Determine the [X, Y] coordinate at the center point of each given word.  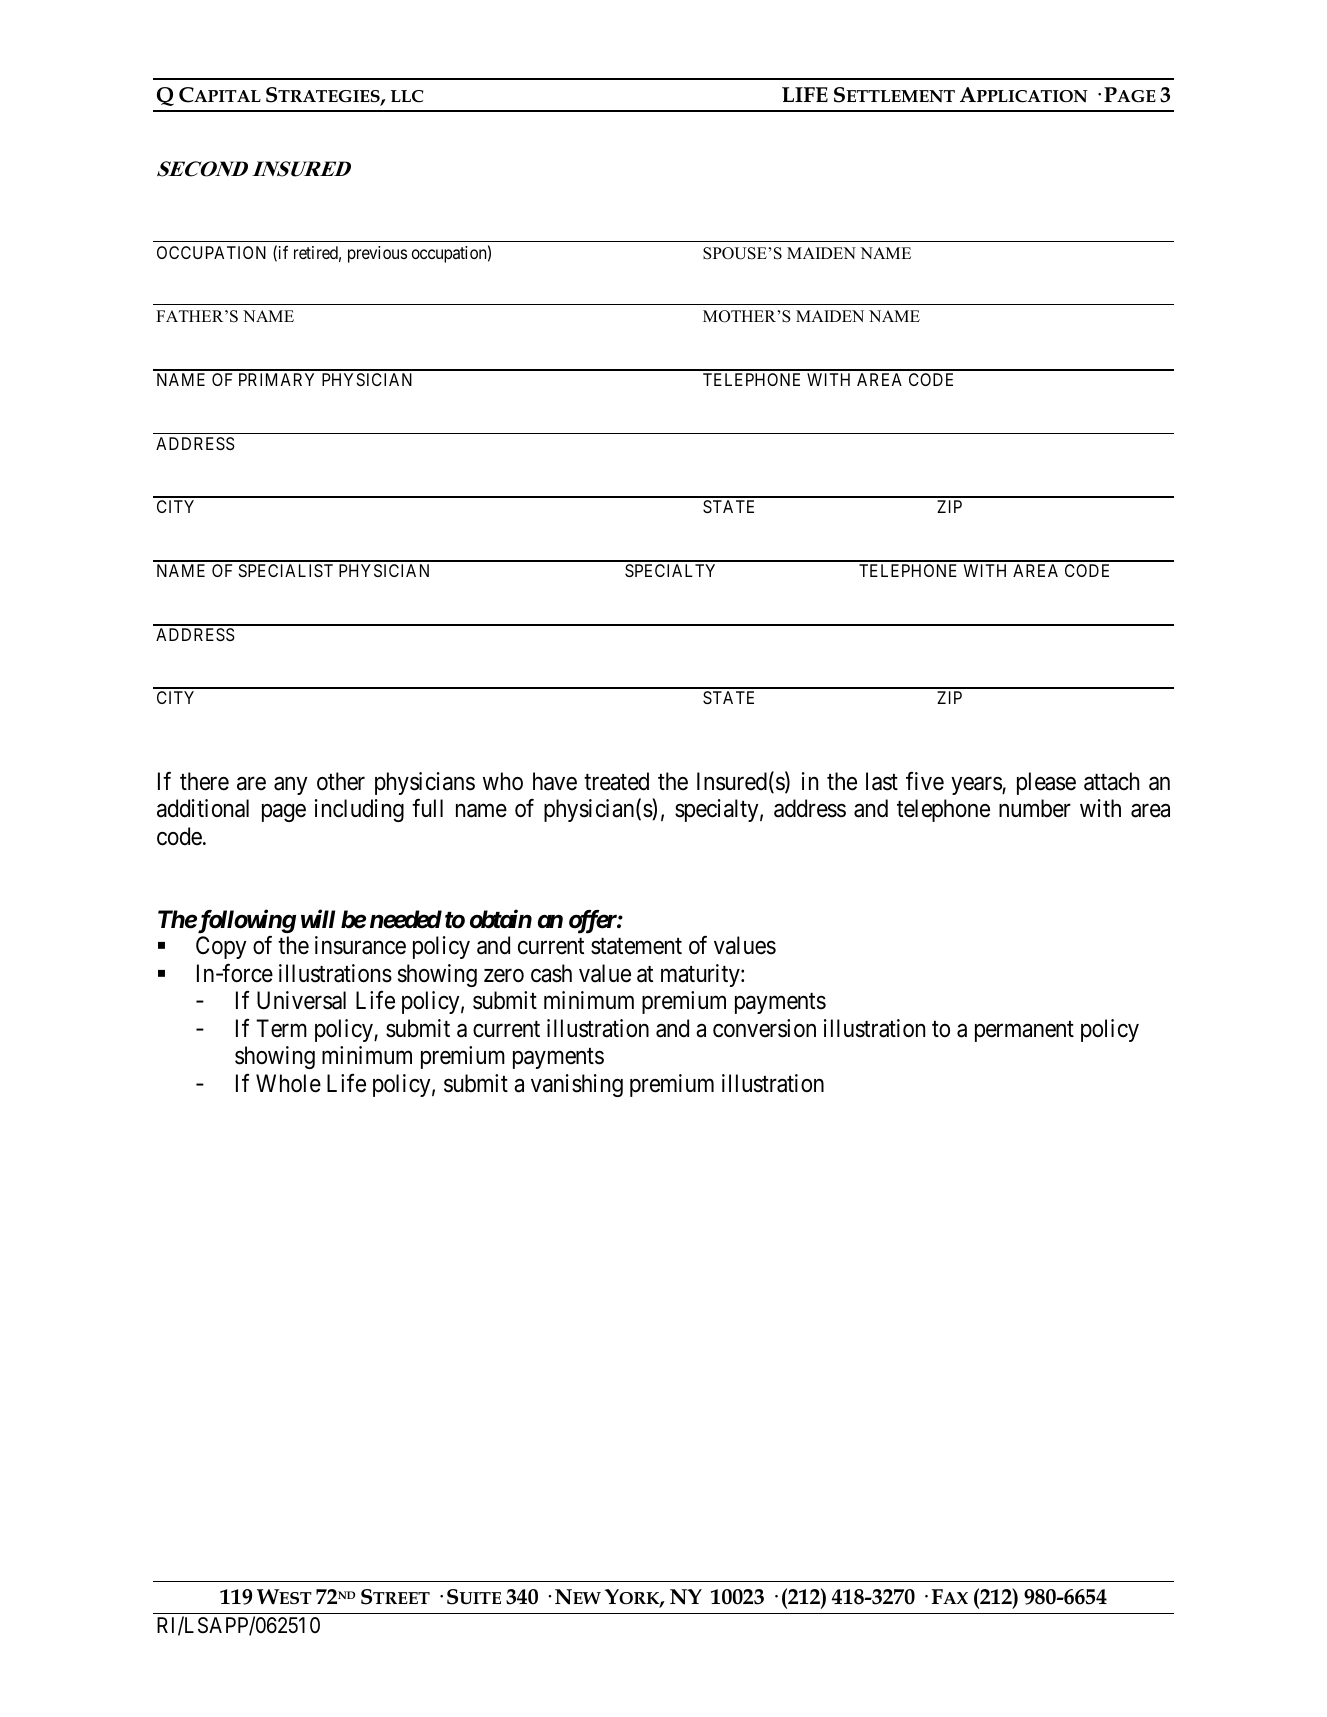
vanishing [577, 1085]
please [1046, 783]
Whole [288, 1083]
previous [377, 254]
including [359, 810]
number [1035, 808]
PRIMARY [276, 379]
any [291, 786]
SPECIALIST [286, 570]
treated [616, 781]
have [555, 781]
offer [593, 922]
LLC [407, 96]
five [925, 781]
